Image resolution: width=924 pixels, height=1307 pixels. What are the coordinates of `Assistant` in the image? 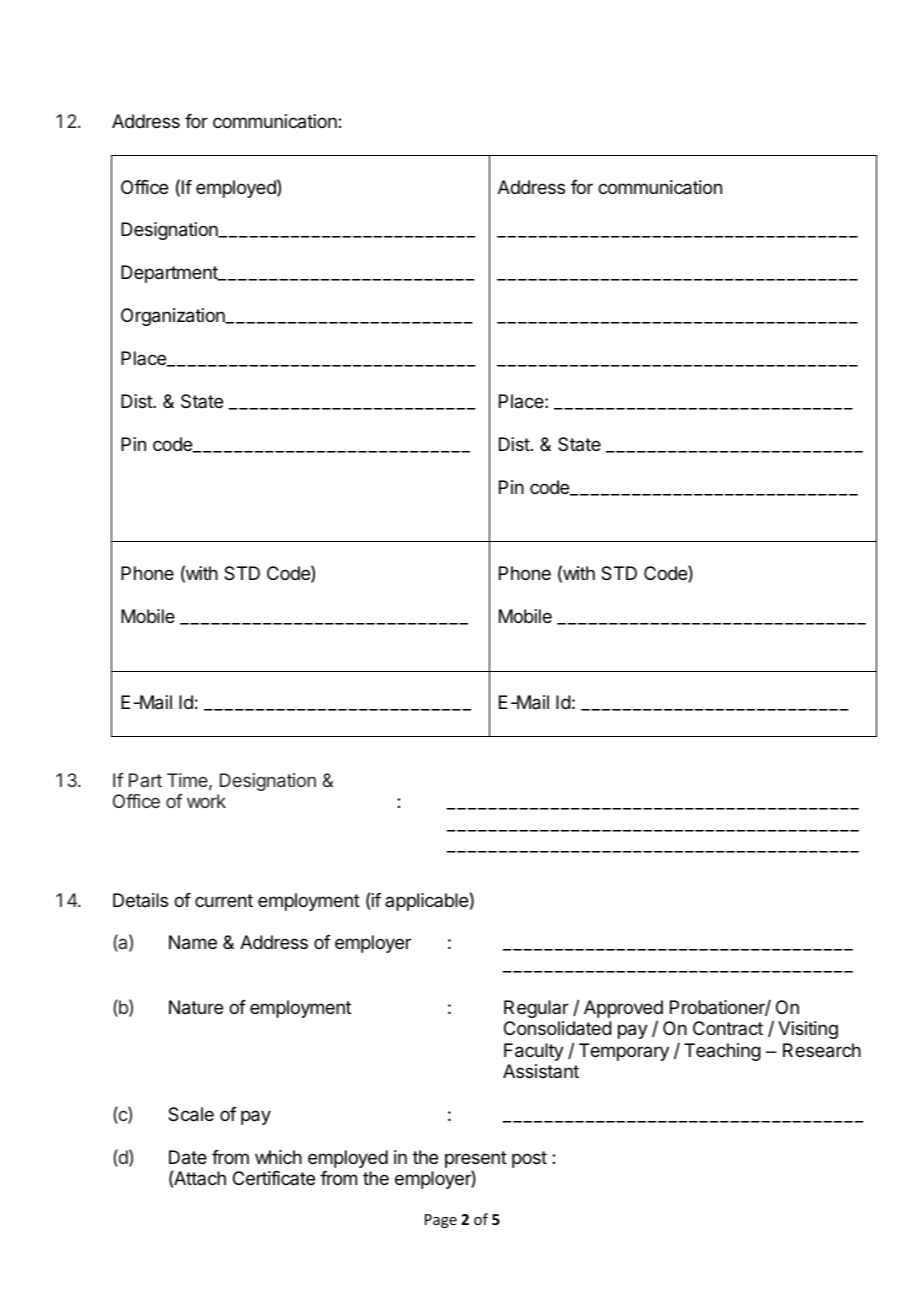 It's located at (541, 1071).
